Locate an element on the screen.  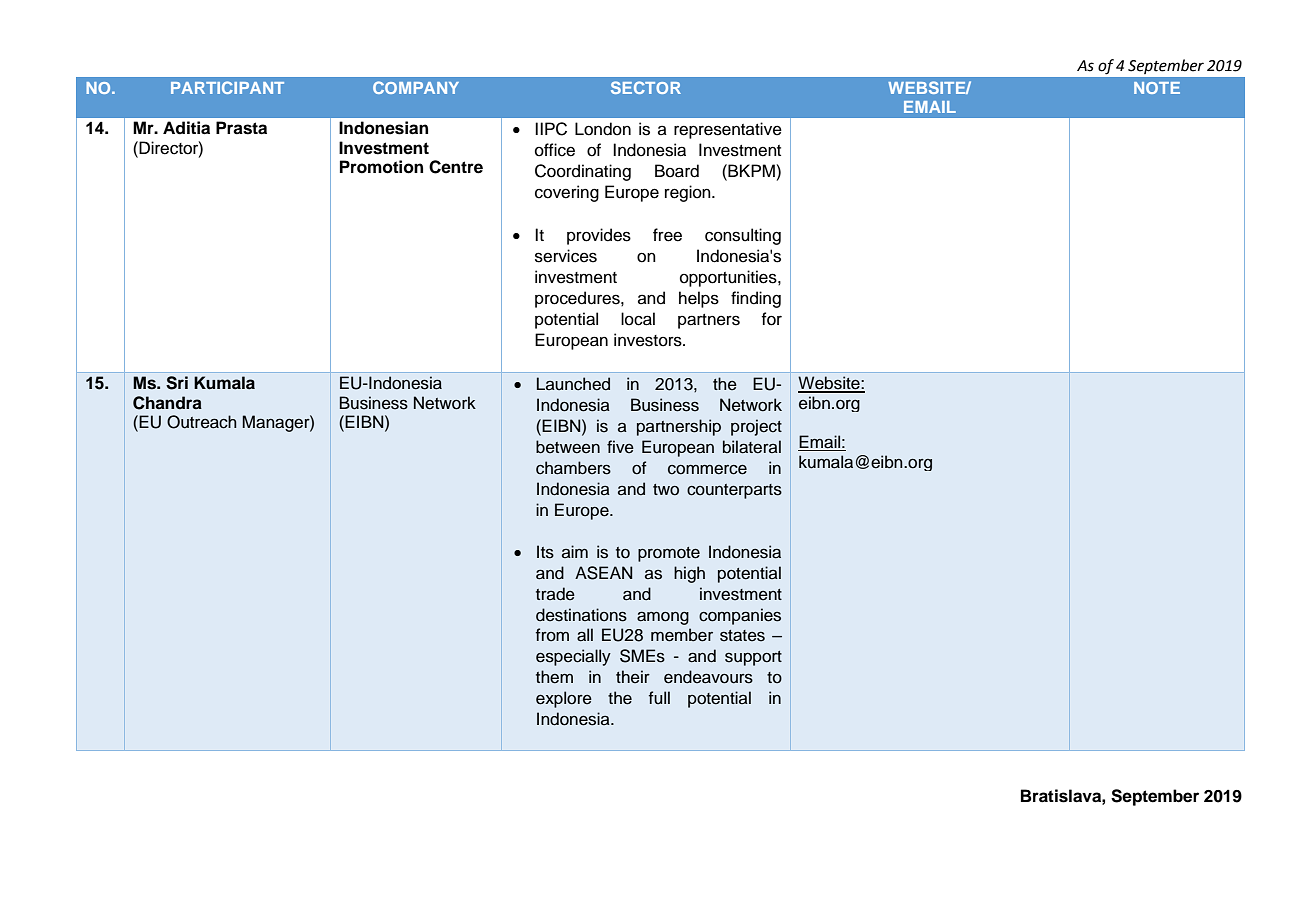
their is located at coordinates (633, 677).
